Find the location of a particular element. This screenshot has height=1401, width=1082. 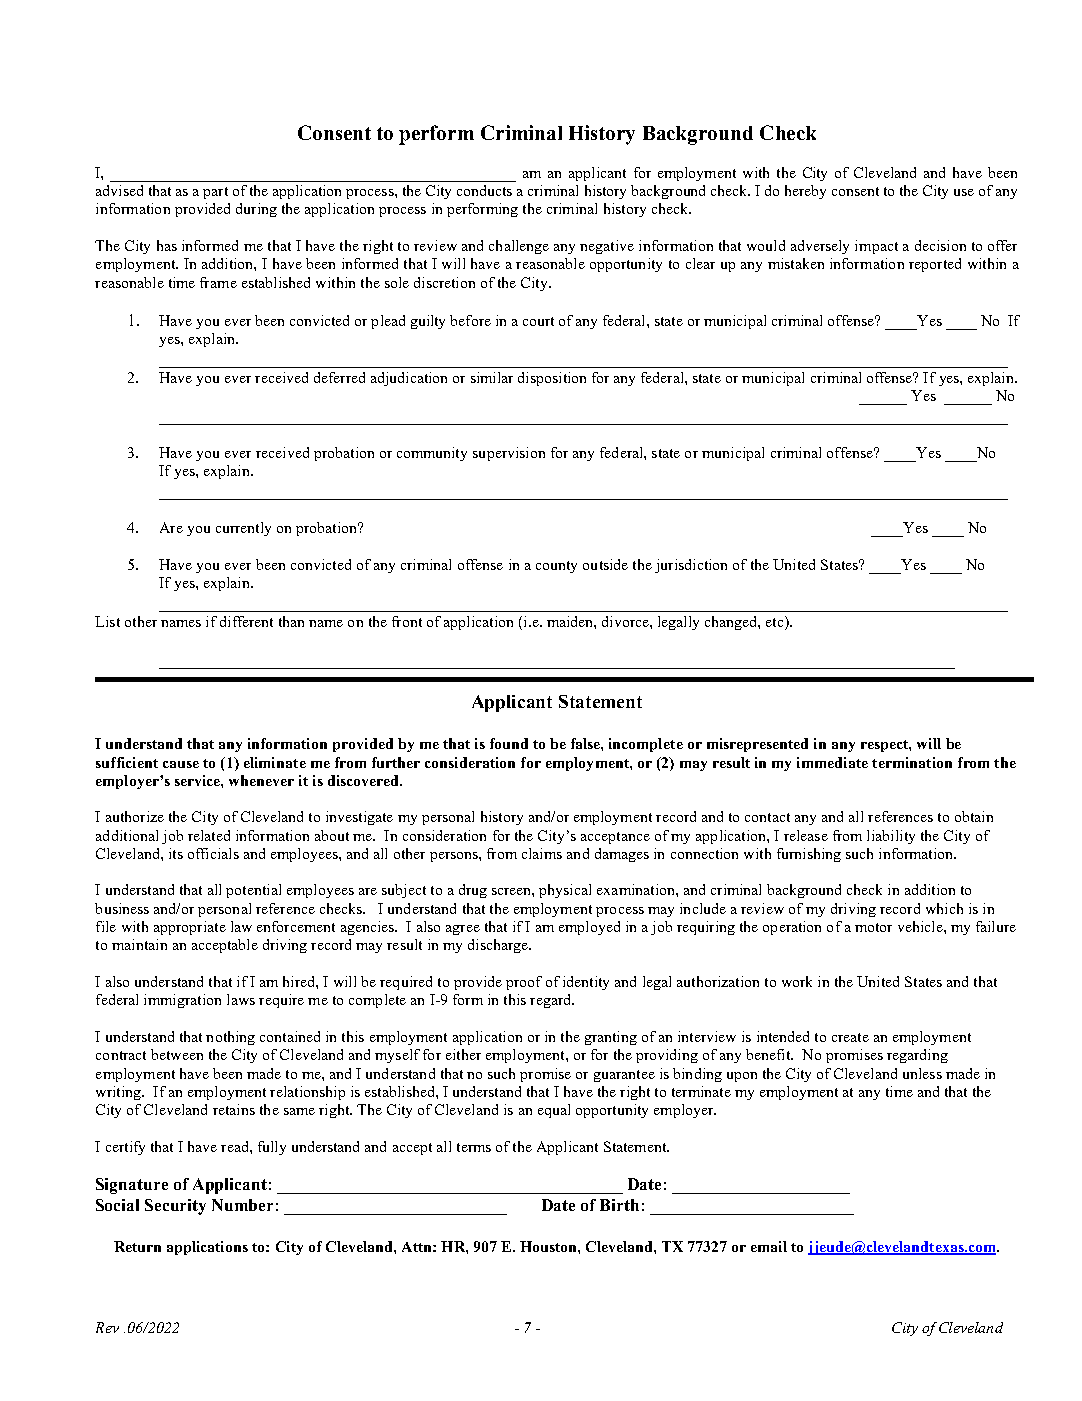

email is located at coordinates (769, 1246).
